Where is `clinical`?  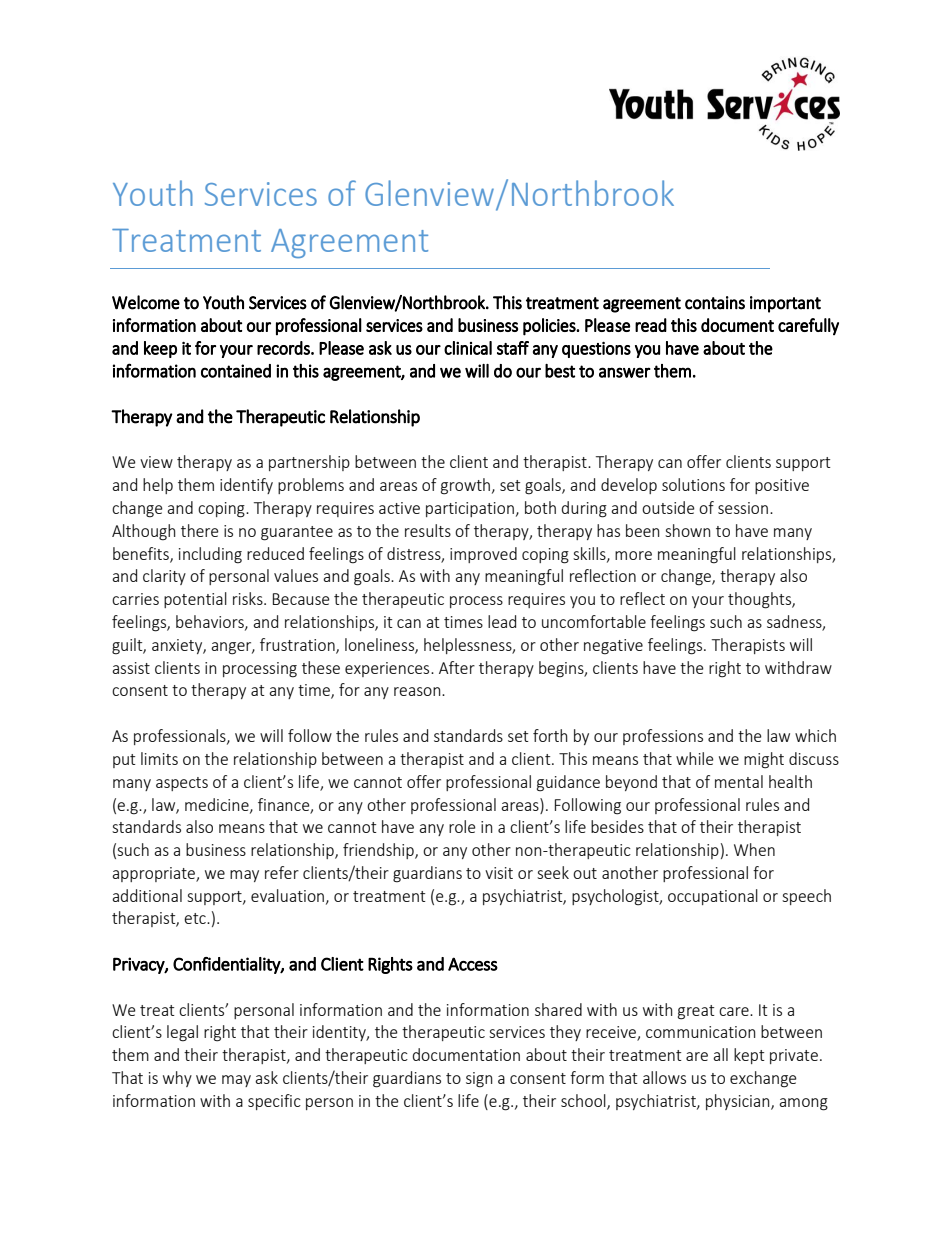 clinical is located at coordinates (468, 348).
